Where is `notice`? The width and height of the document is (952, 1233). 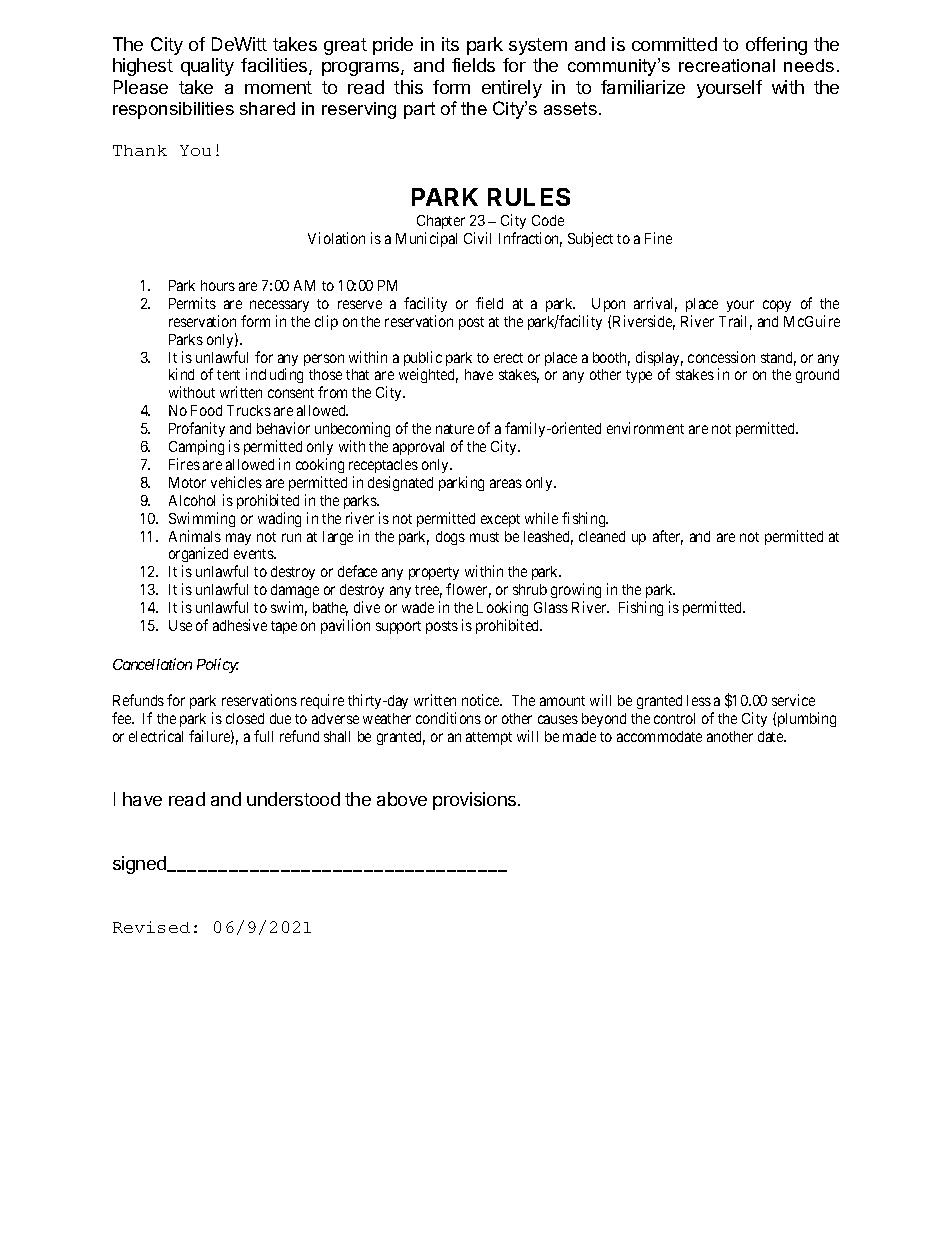 notice is located at coordinates (482, 700).
